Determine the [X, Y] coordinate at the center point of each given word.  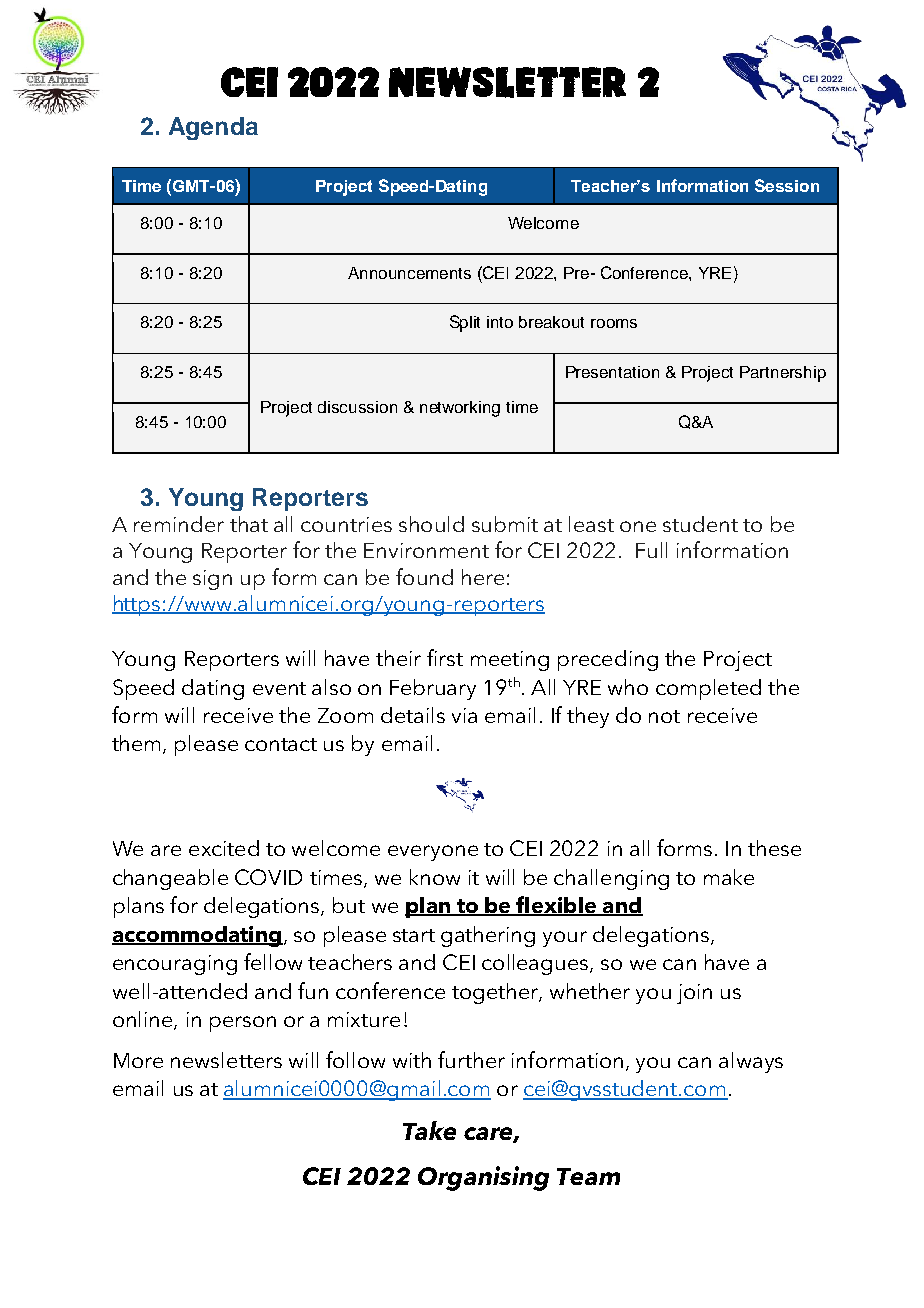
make [729, 877]
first [445, 657]
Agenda [213, 128]
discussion [357, 407]
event [279, 688]
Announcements [409, 273]
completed [708, 689]
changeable [170, 879]
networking [460, 409]
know [435, 877]
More [138, 1060]
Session [787, 185]
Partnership [783, 374]
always [751, 1062]
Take [429, 1130]
